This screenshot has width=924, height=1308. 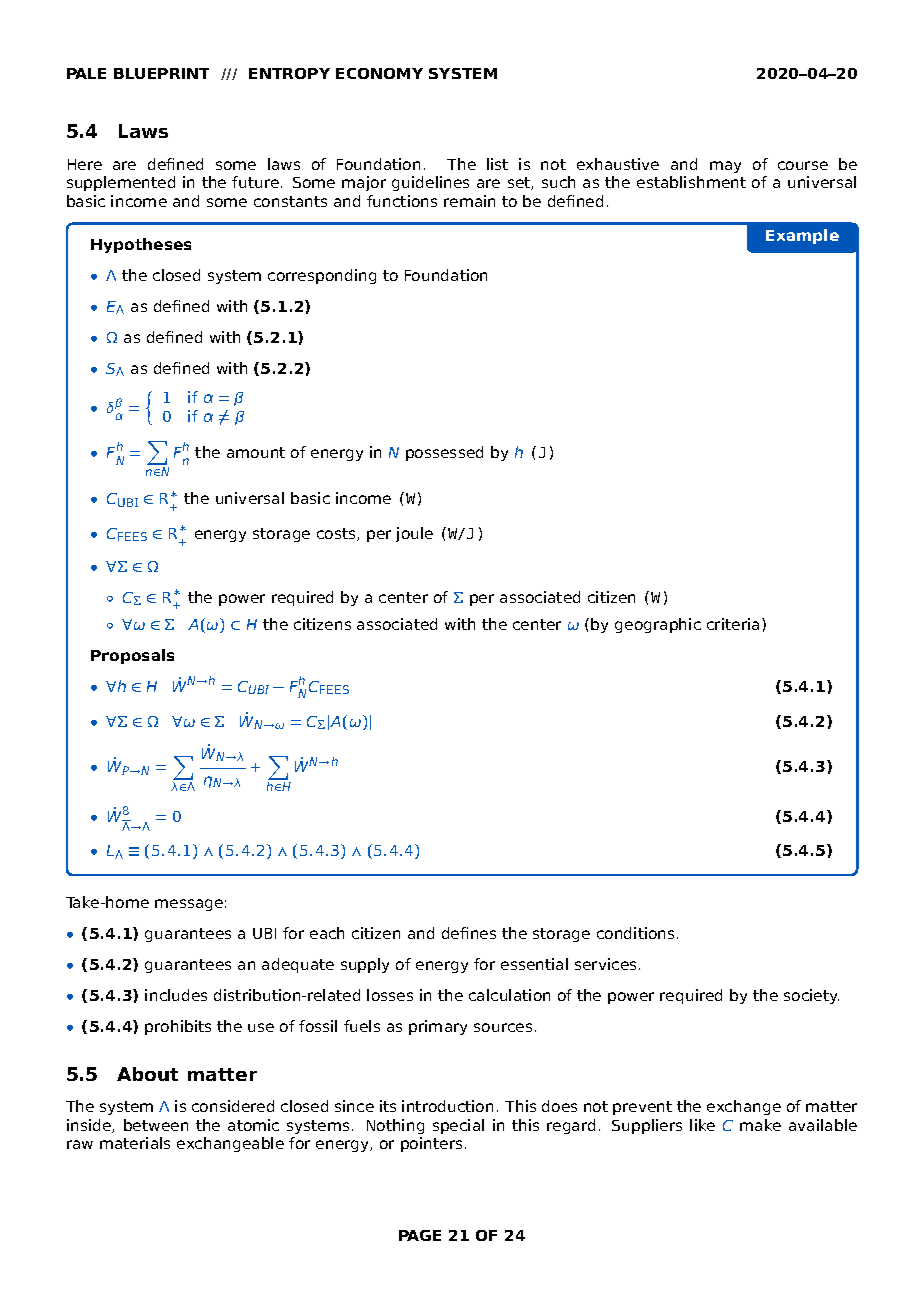 What do you see at coordinates (161, 73) in the screenshot?
I see `BLUEPRINT` at bounding box center [161, 73].
